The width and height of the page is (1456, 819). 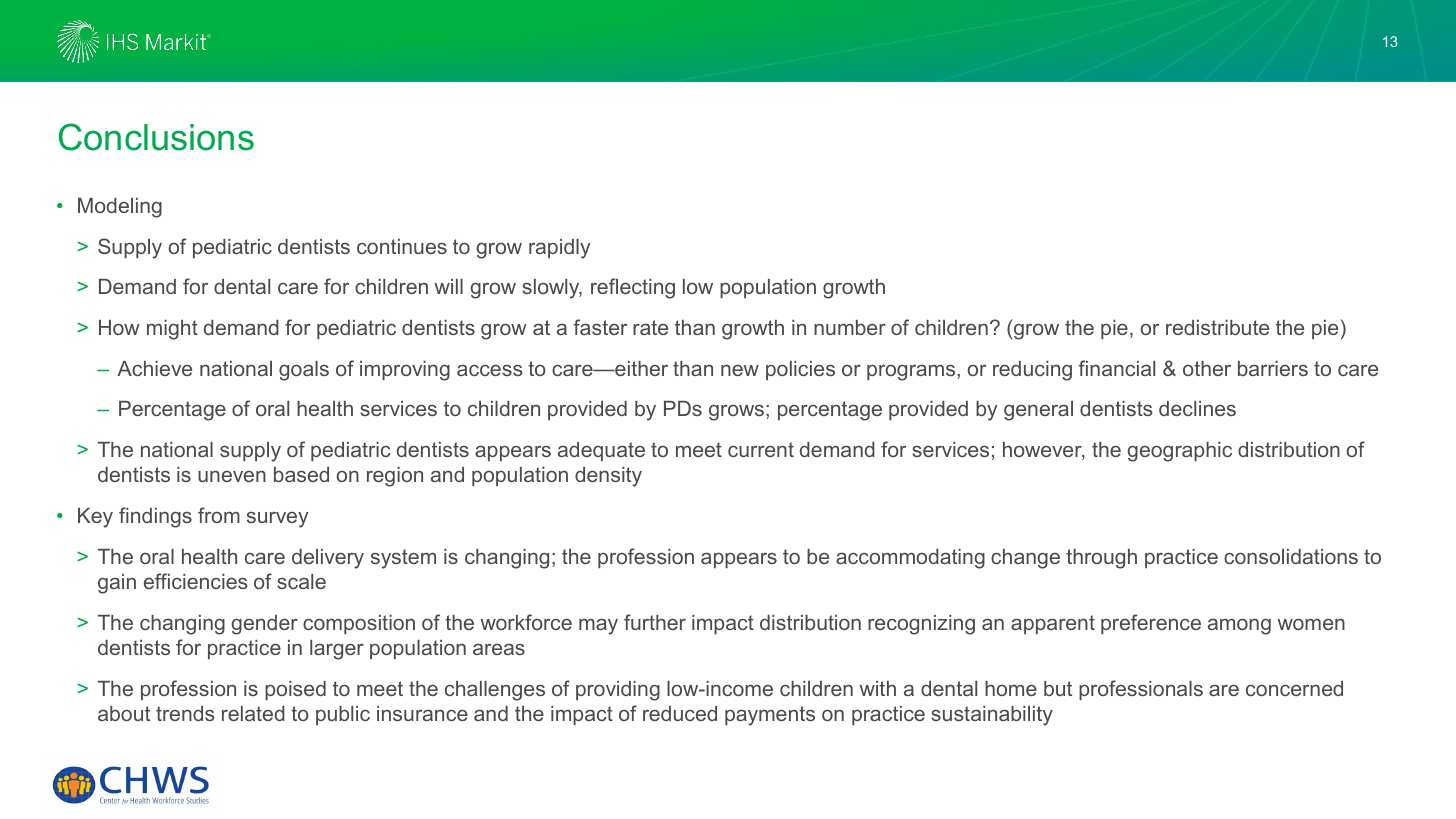 I want to click on related, so click(x=253, y=713).
